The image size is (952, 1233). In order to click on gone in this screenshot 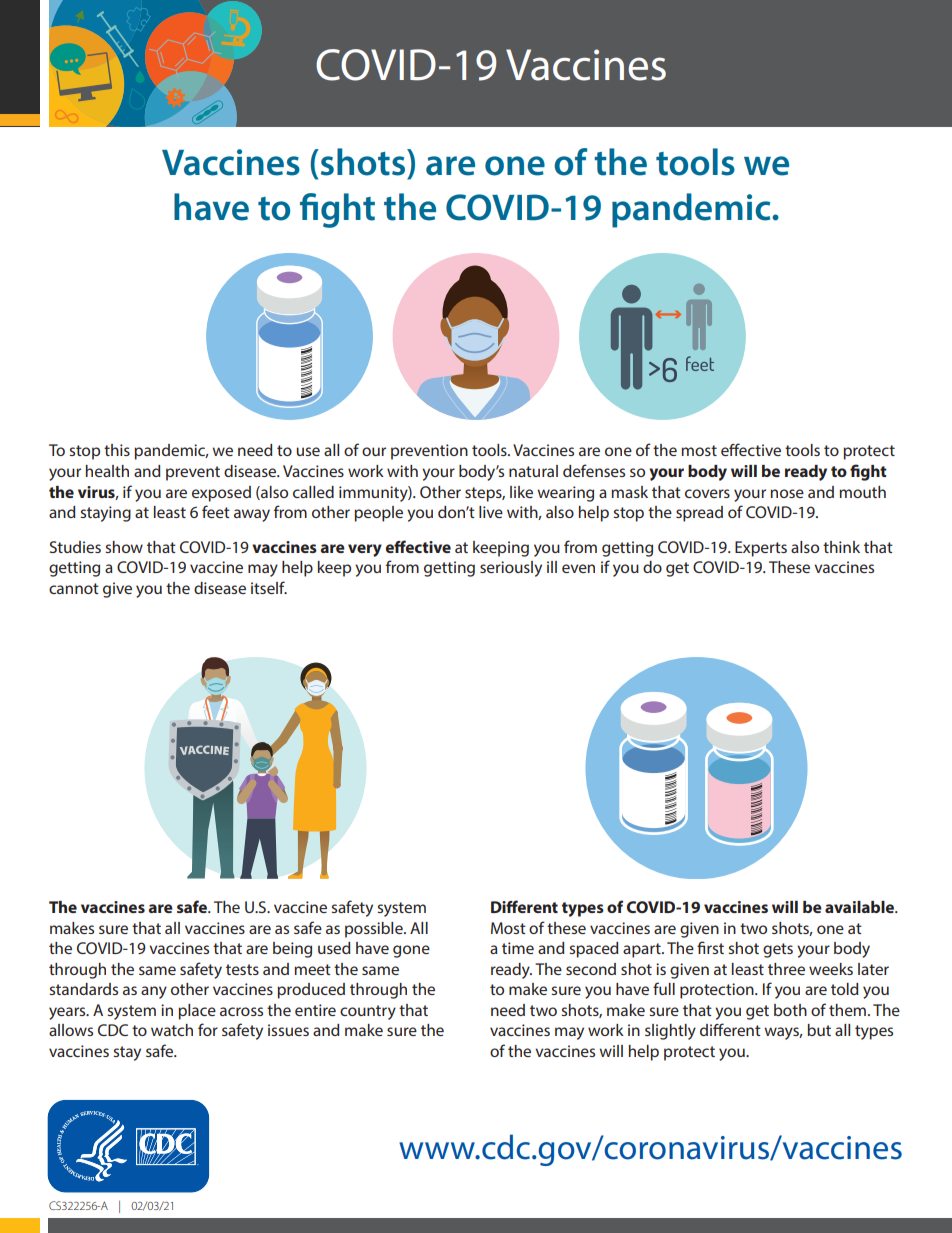, I will do `click(411, 951)`.
